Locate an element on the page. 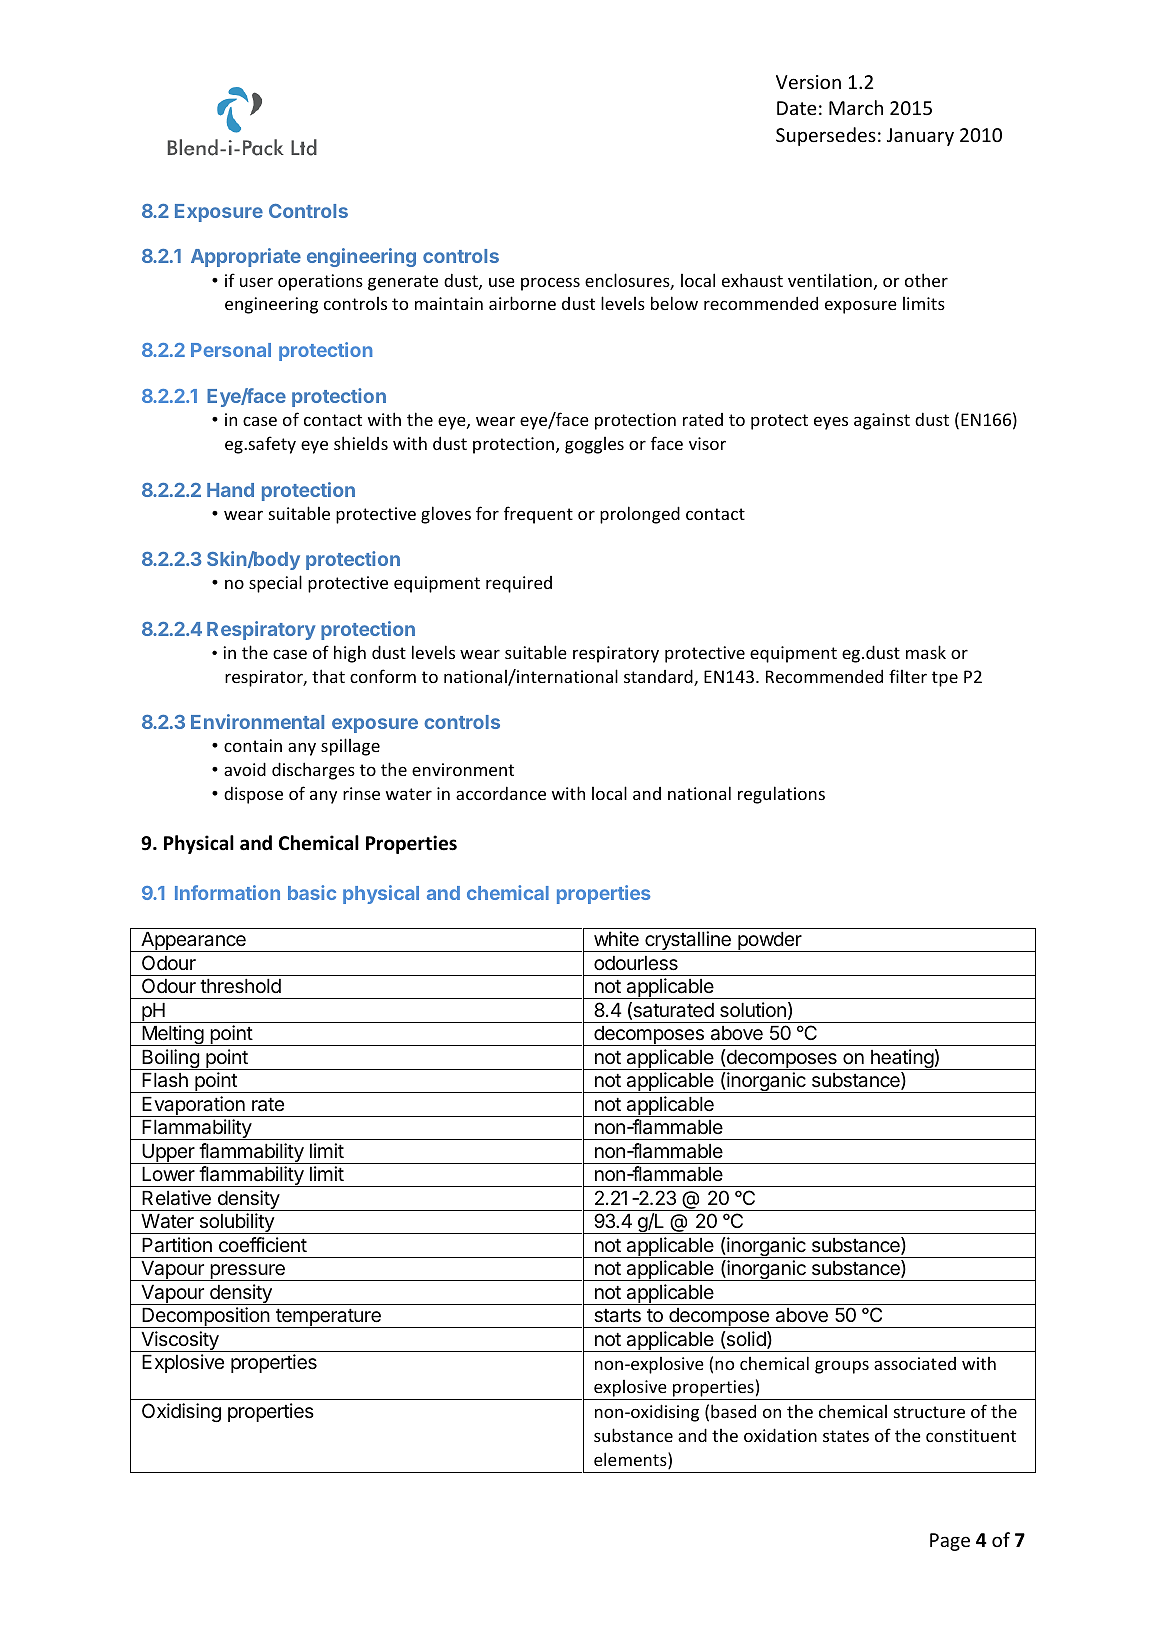  states is located at coordinates (846, 1436).
